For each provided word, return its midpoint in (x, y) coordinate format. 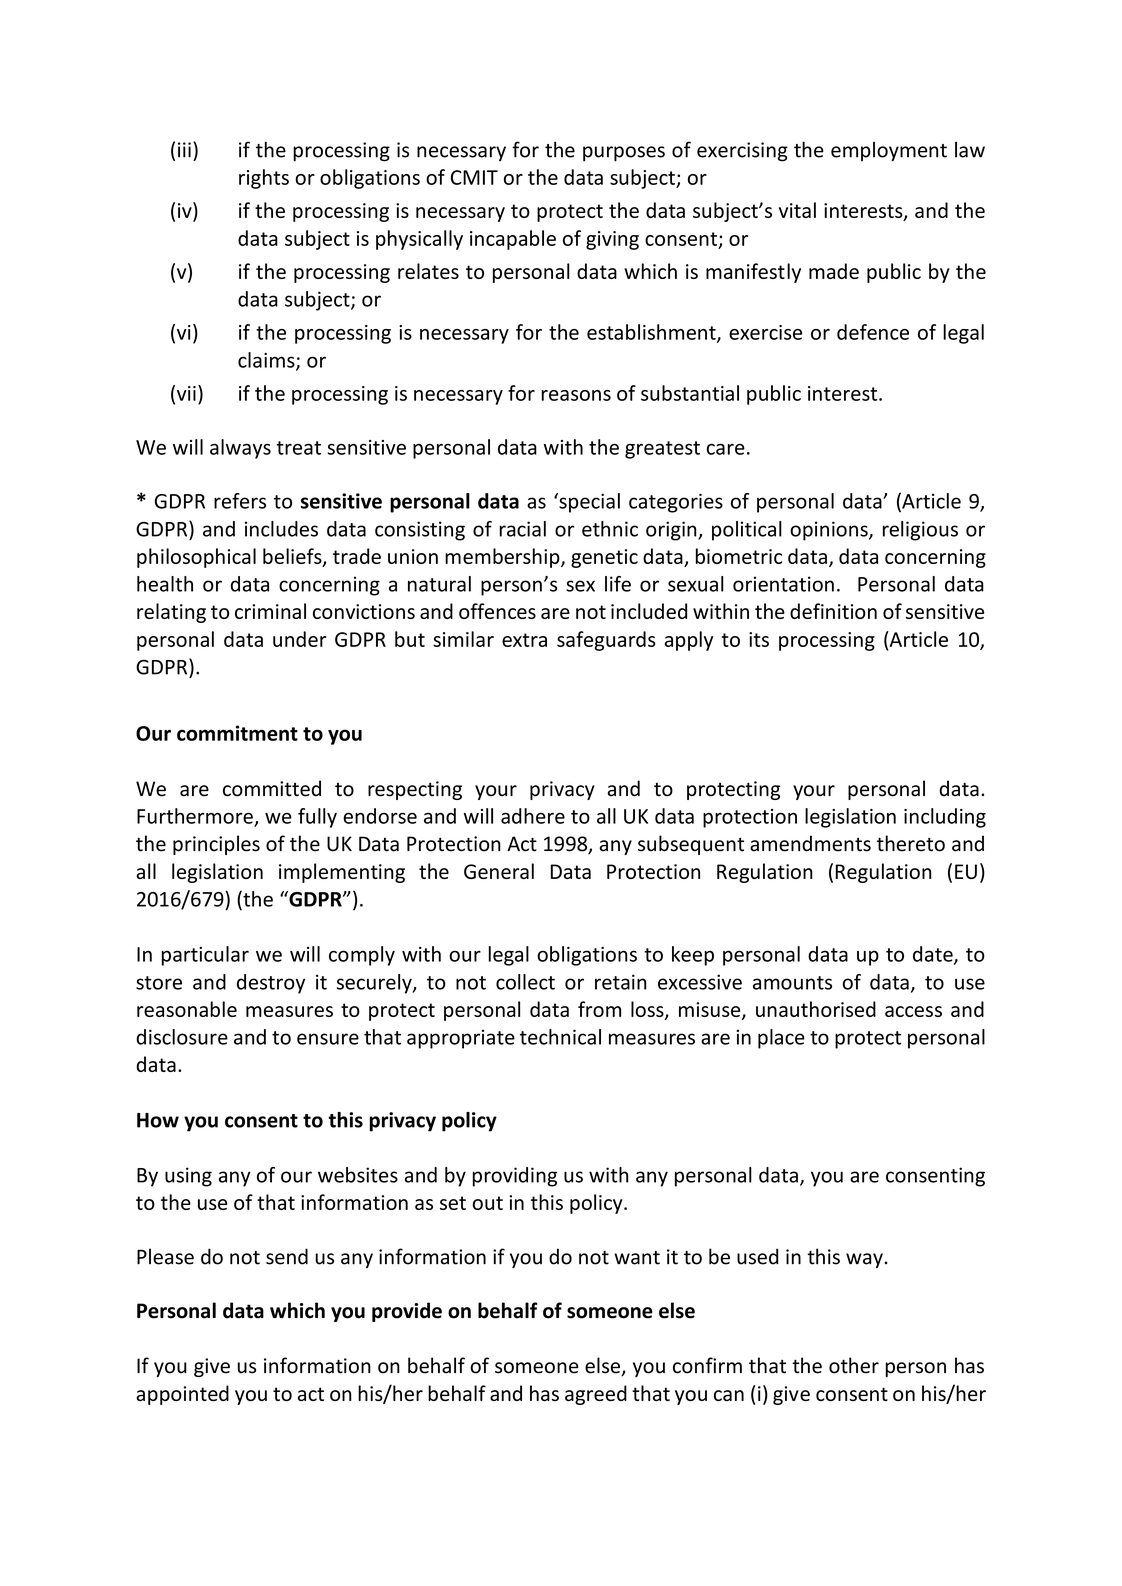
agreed (596, 1395)
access (913, 1011)
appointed (182, 1395)
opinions (830, 531)
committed (272, 788)
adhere (533, 816)
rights (264, 179)
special (588, 503)
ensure (328, 1039)
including (945, 818)
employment (889, 152)
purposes (624, 154)
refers (240, 501)
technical (560, 1037)
